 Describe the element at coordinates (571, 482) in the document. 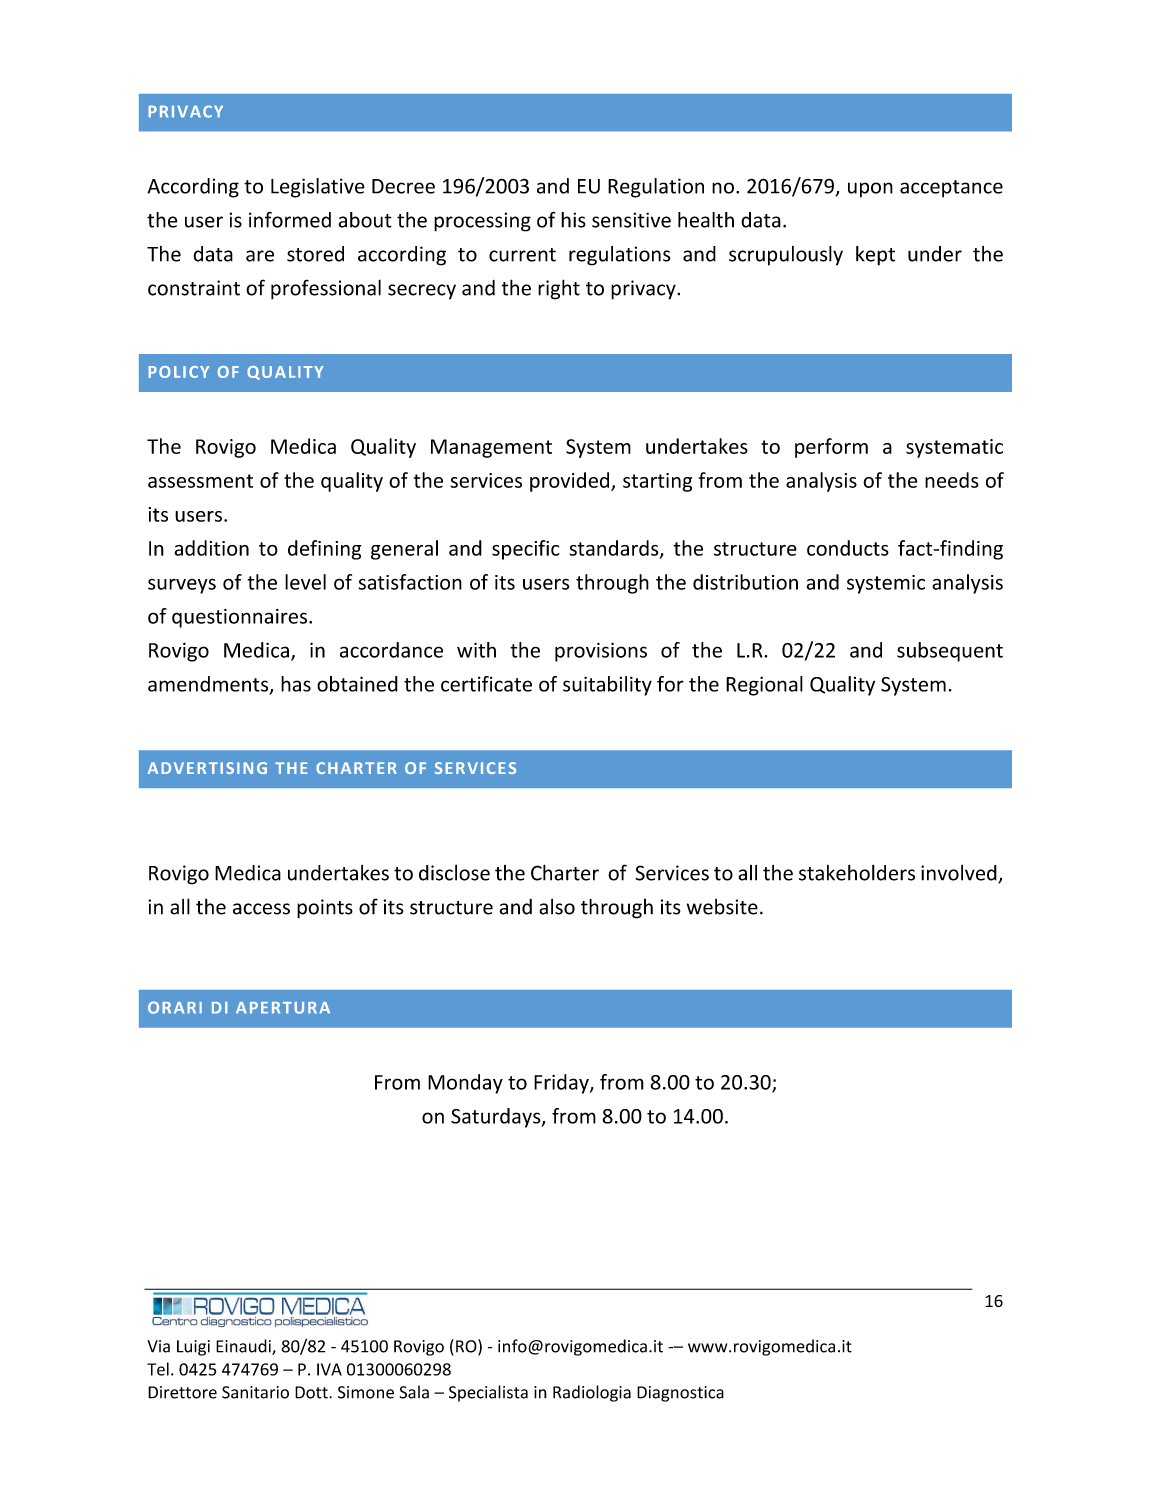

I see `provided` at that location.
